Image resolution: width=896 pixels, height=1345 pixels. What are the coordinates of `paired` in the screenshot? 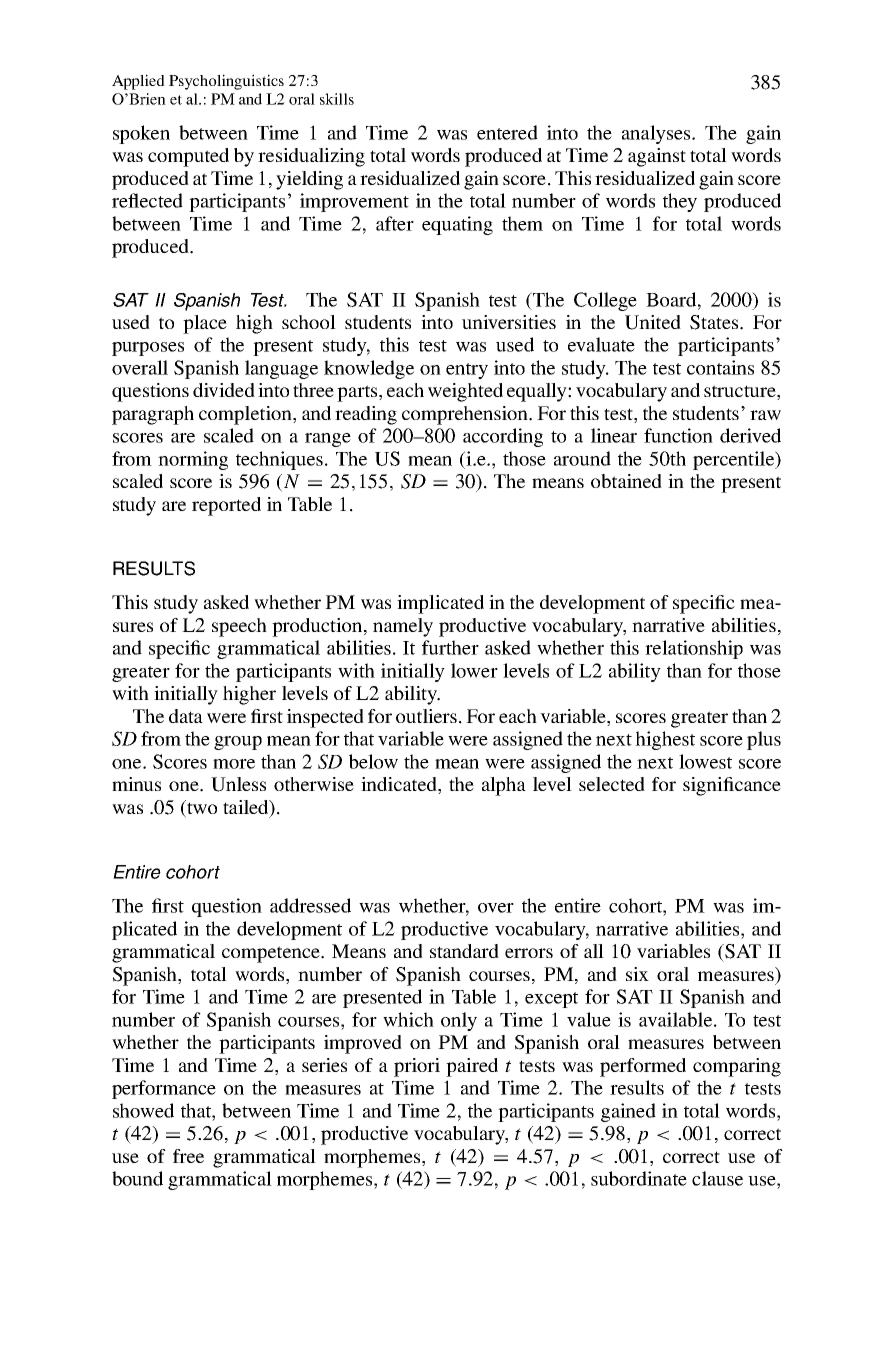 It's located at (472, 1067).
